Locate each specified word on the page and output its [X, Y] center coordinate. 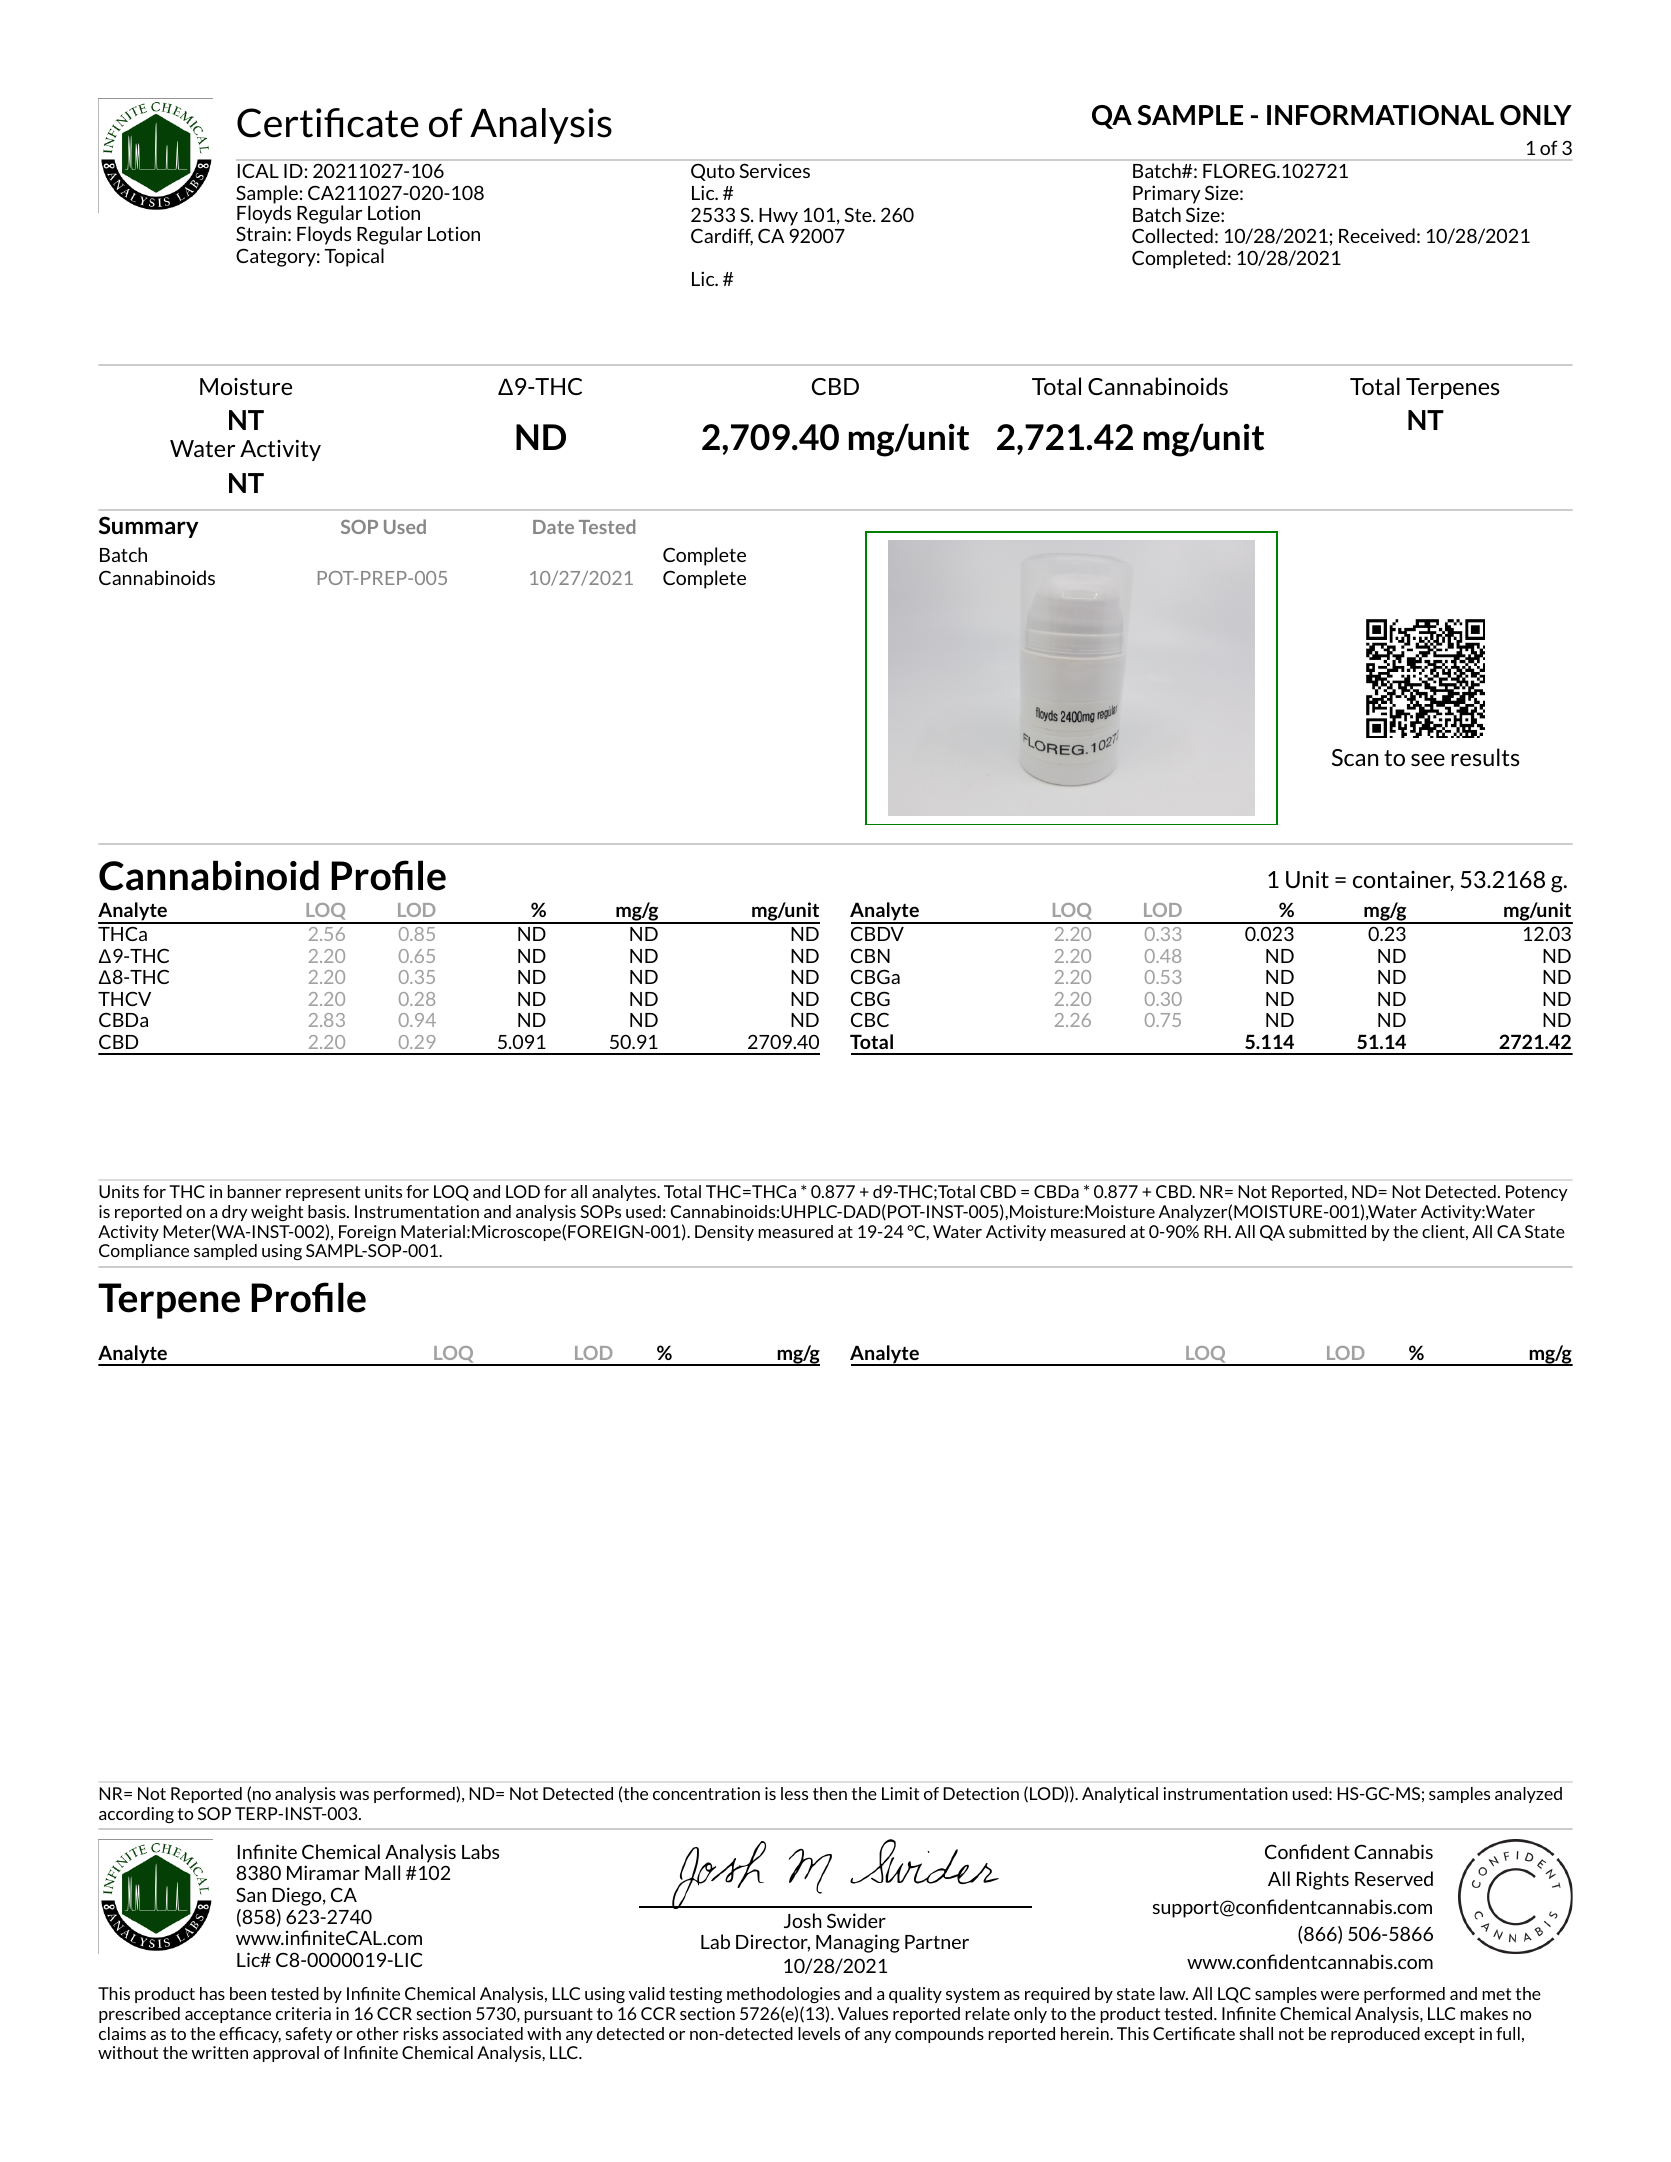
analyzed [1528, 1795]
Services [774, 170]
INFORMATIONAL [1380, 115]
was [354, 1795]
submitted [1327, 1231]
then [830, 1793]
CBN [870, 955]
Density [724, 1233]
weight [277, 1213]
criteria [303, 2013]
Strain [261, 233]
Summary [148, 527]
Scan [1355, 757]
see [1428, 760]
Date [553, 527]
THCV [124, 998]
